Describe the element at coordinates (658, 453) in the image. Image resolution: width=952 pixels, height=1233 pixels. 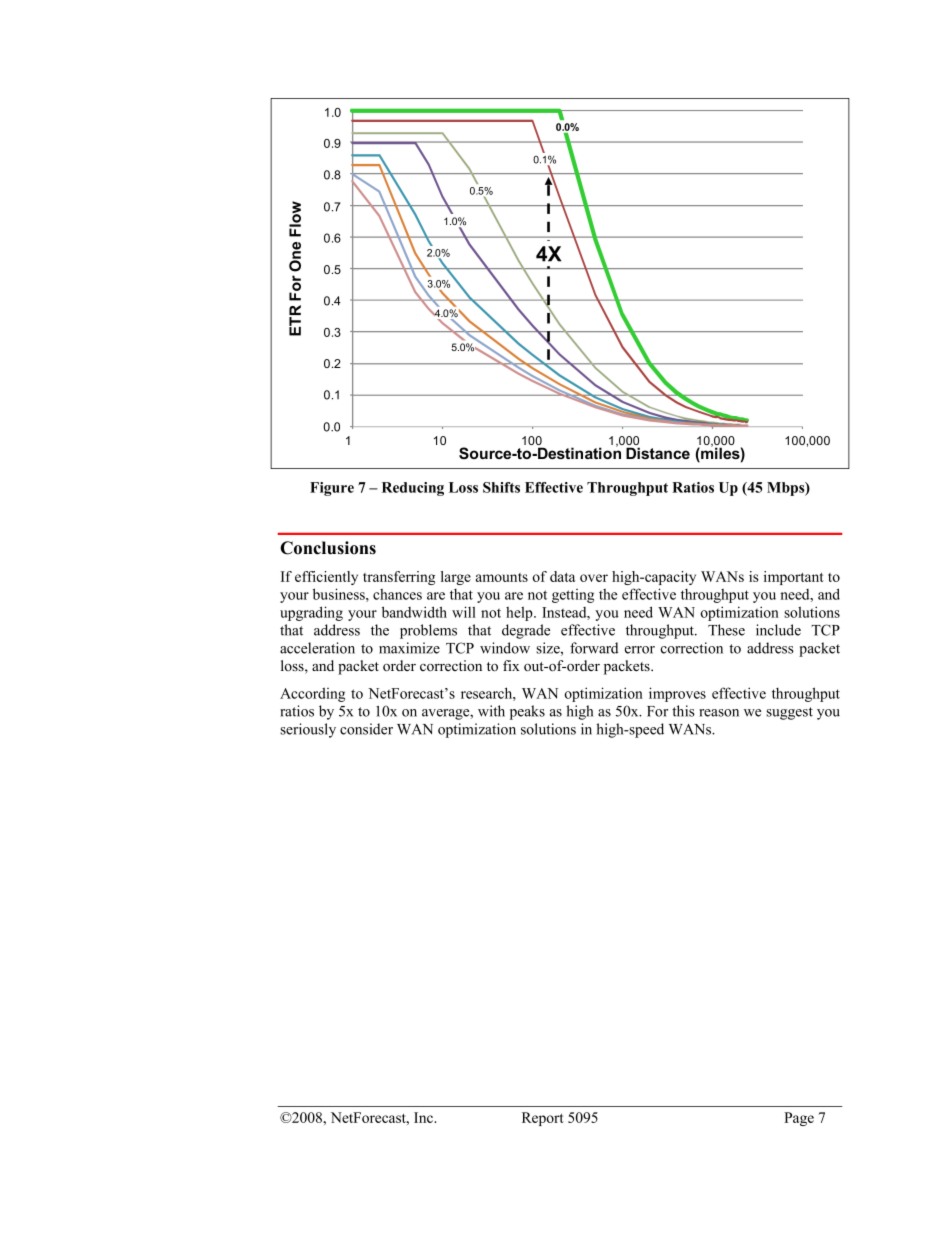
I see `Distance` at that location.
